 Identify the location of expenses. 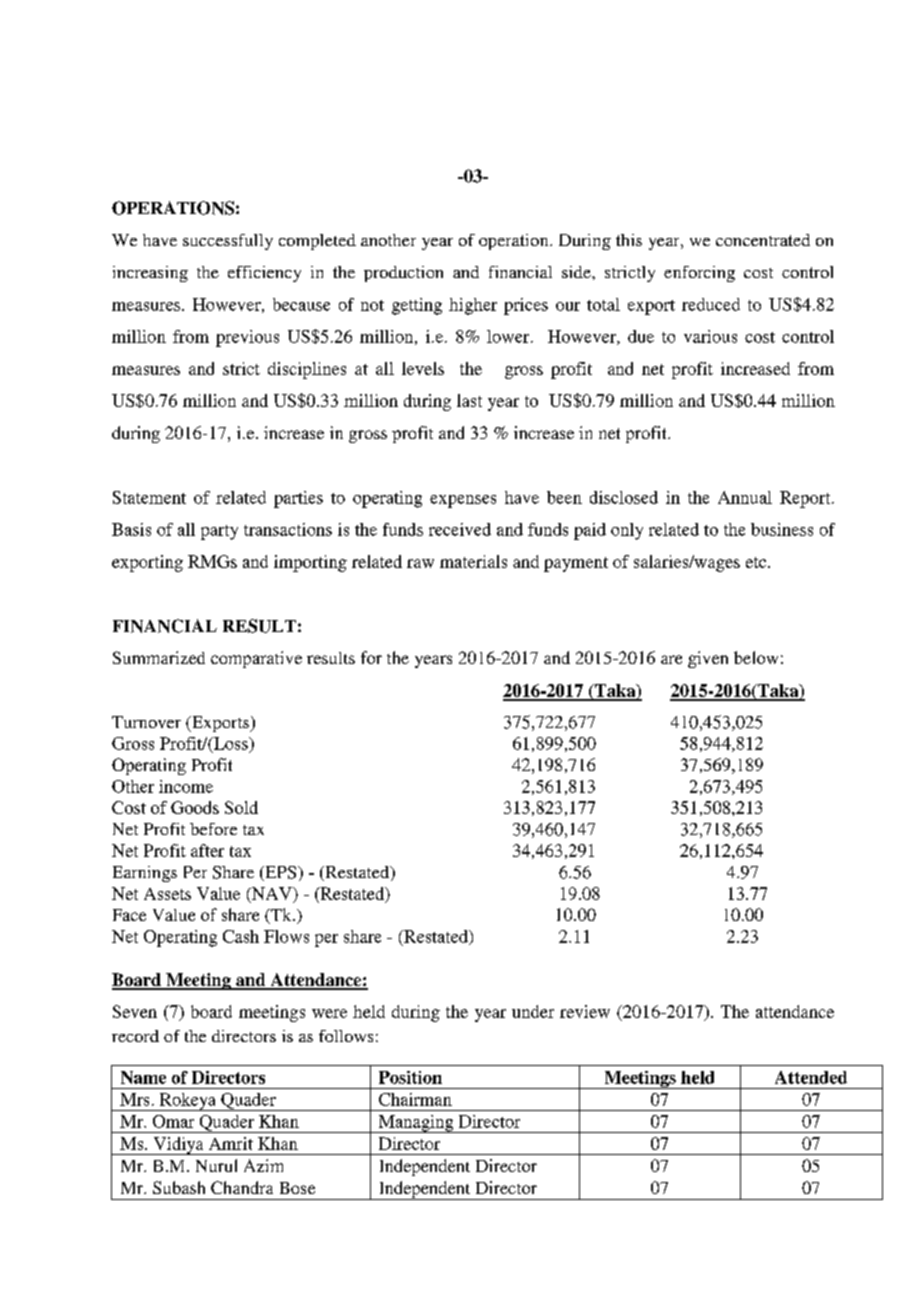
(463, 501).
